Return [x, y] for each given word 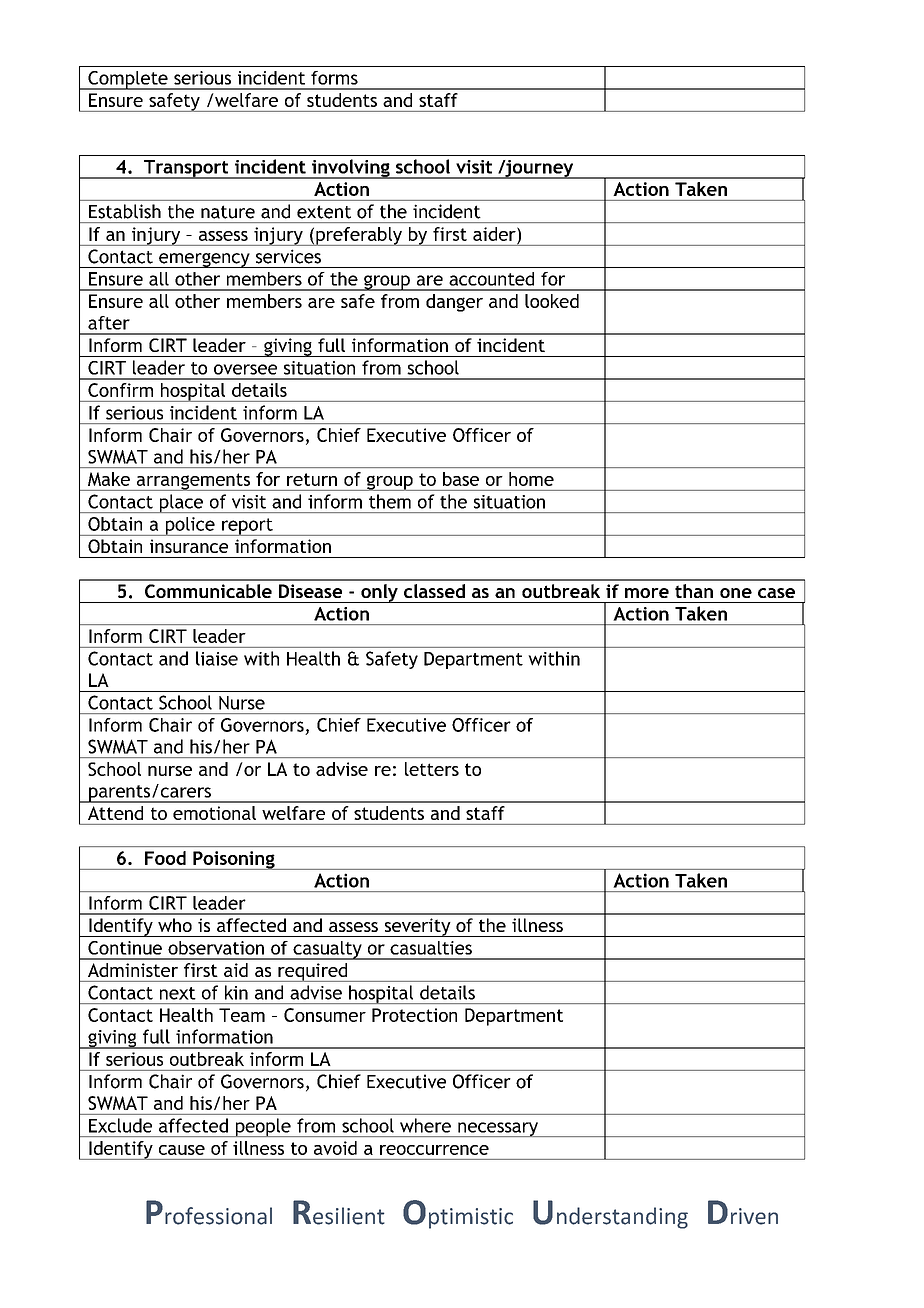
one [736, 593]
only [379, 593]
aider [495, 234]
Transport [186, 169]
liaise [217, 658]
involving [351, 169]
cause [182, 1150]
